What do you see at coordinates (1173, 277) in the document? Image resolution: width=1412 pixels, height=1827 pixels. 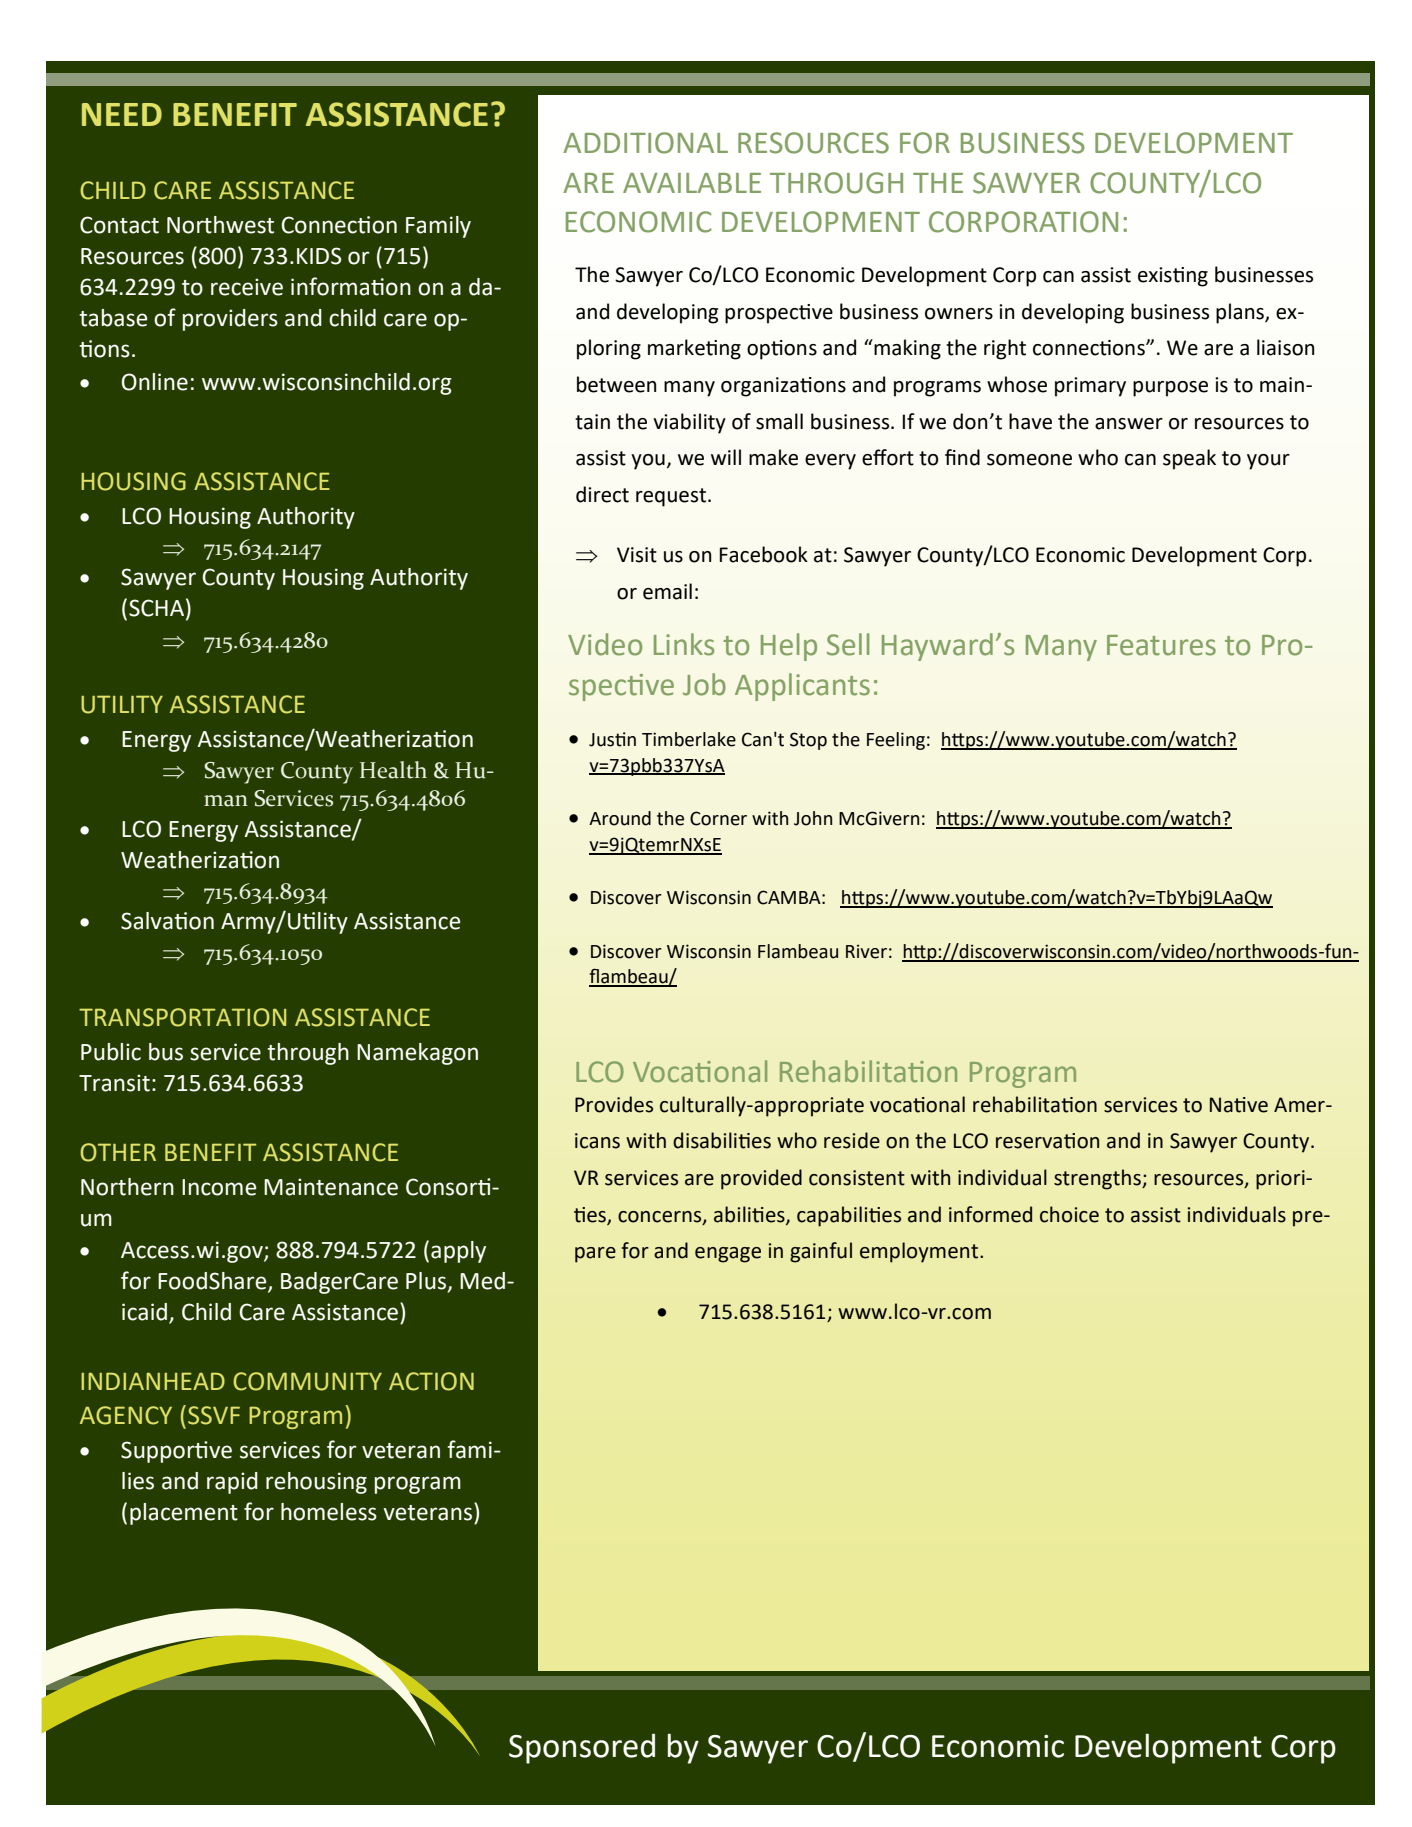 I see `existing` at bounding box center [1173, 277].
